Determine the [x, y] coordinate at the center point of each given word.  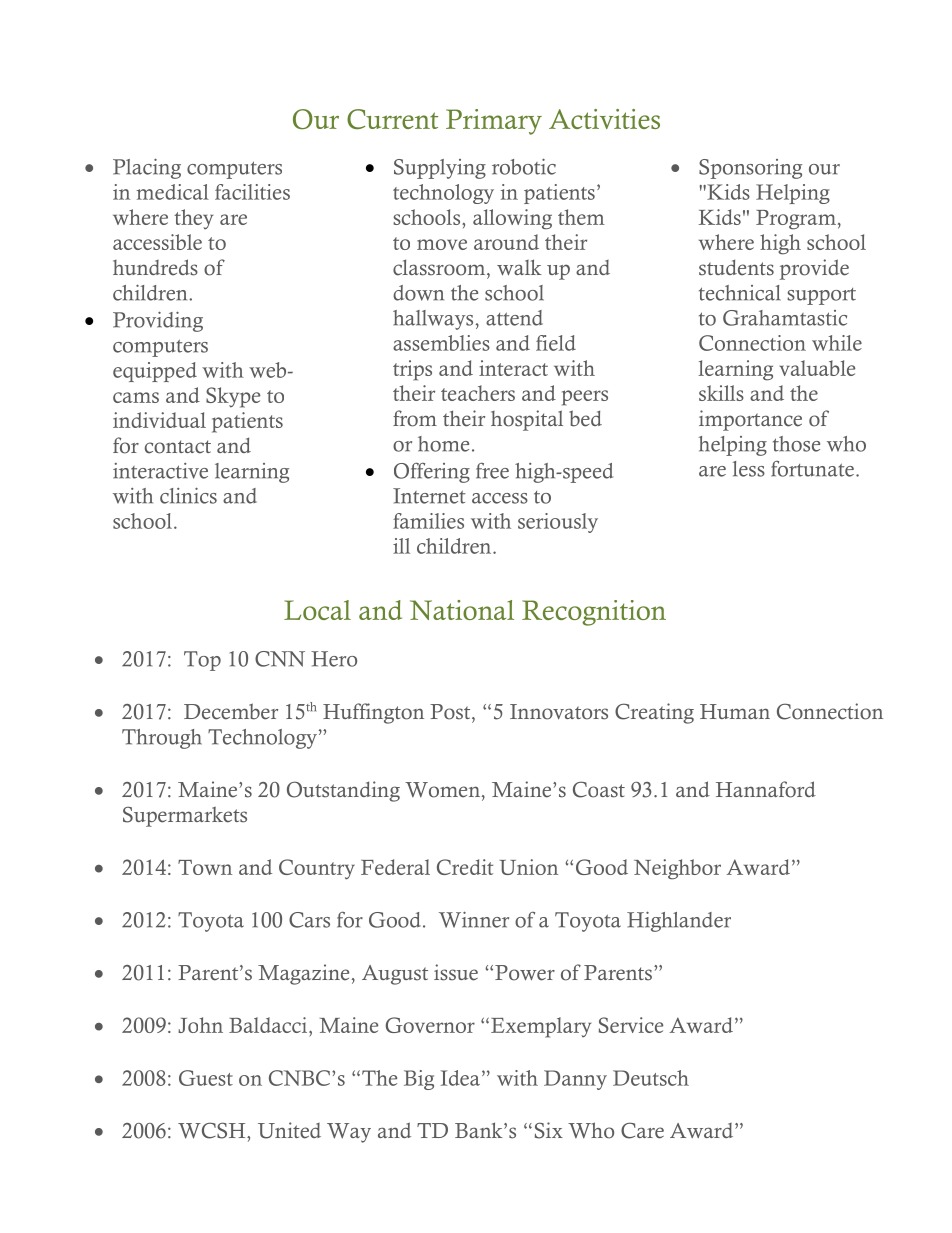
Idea [462, 1078]
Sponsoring [750, 169]
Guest [206, 1078]
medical [172, 192]
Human [735, 711]
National [462, 610]
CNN [280, 659]
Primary [494, 122]
